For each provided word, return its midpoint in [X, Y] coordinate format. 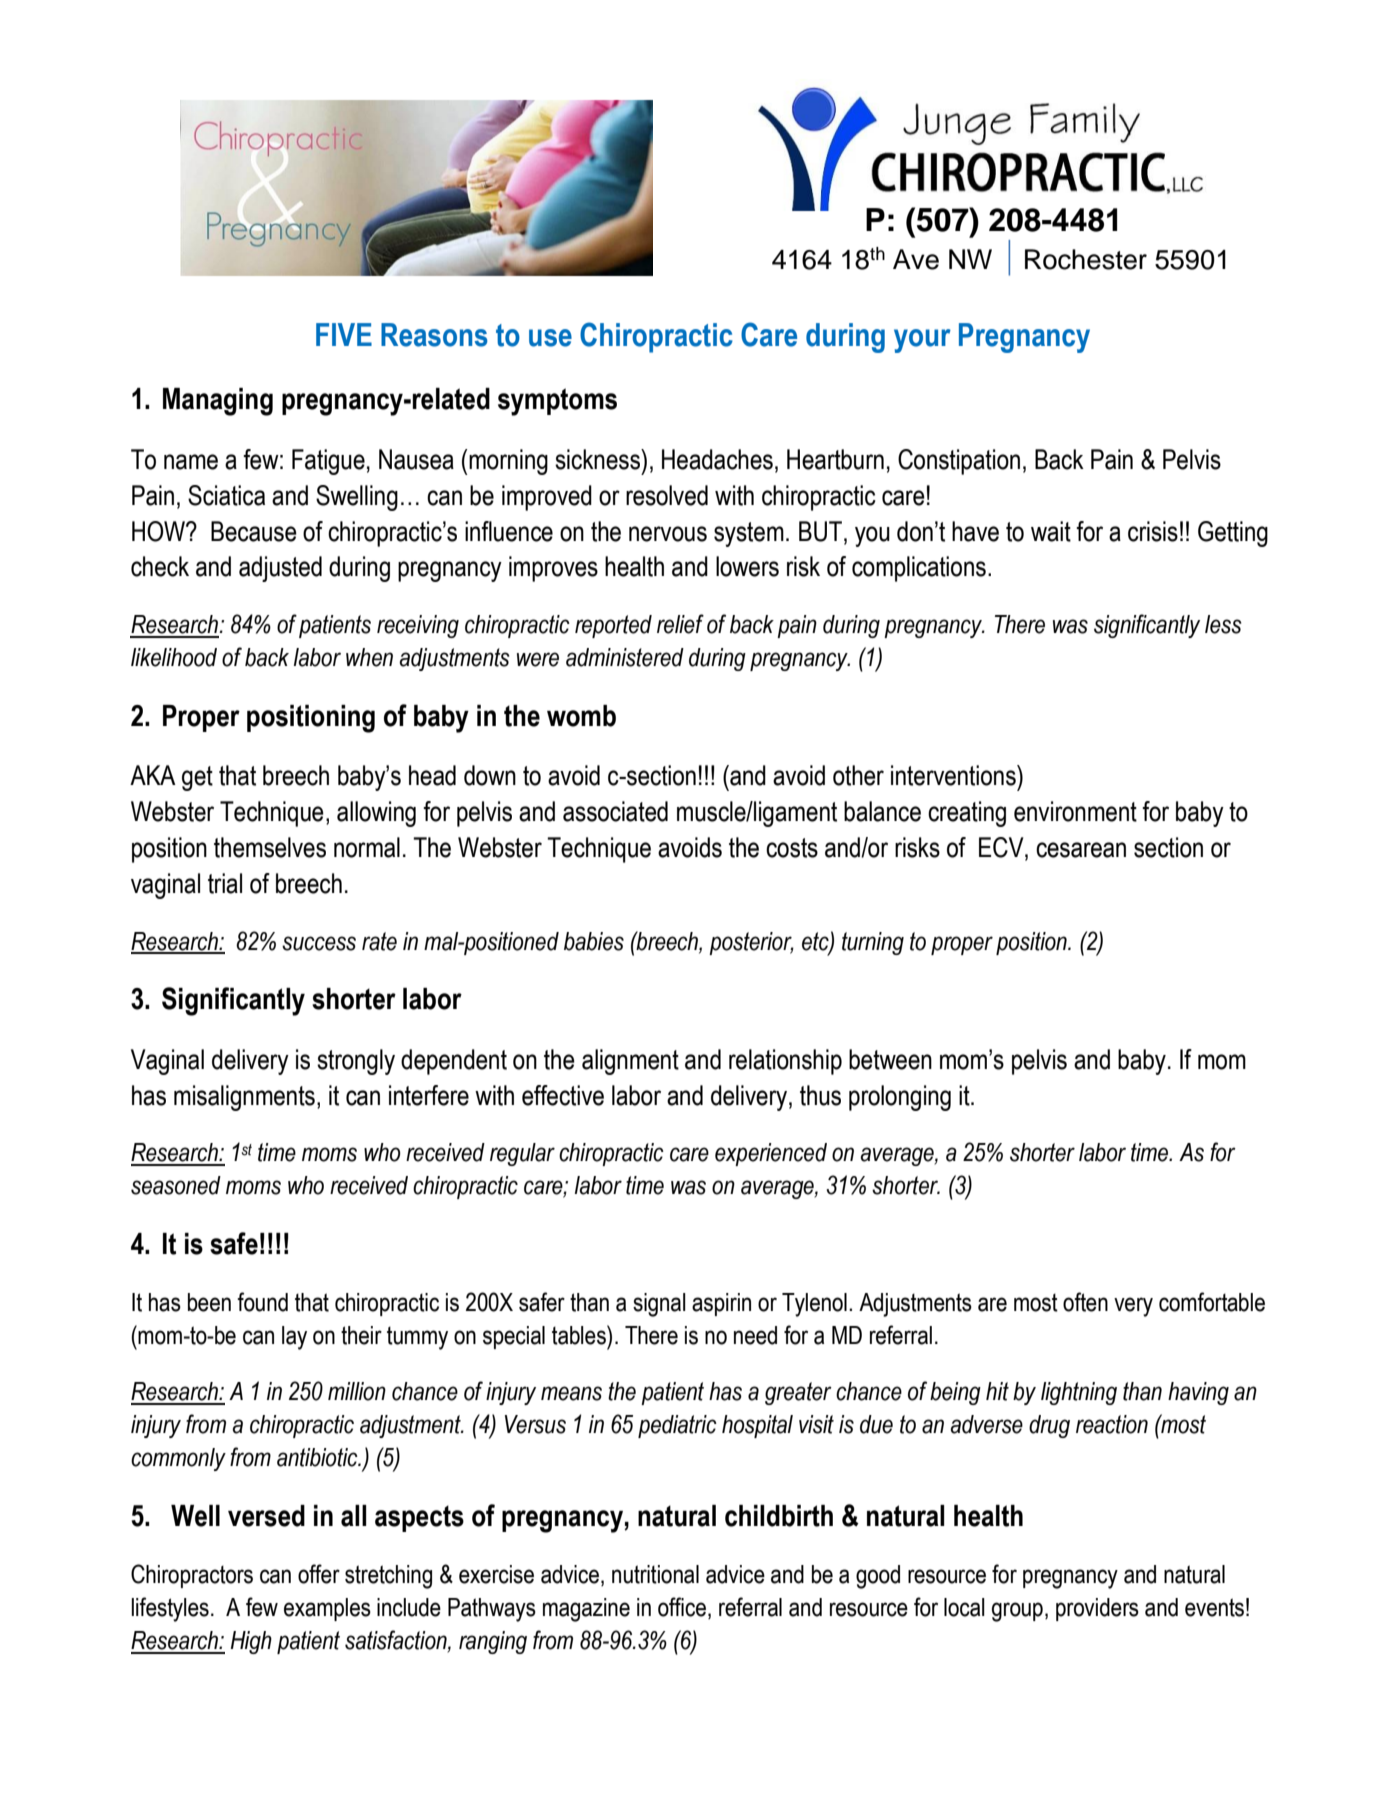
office [682, 1607]
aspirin [721, 1304]
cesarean [1081, 850]
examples [327, 1609]
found [262, 1302]
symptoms [557, 402]
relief [680, 624]
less [1223, 624]
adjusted [280, 569]
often [1085, 1302]
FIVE [344, 334]
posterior [751, 943]
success [319, 943]
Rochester [1086, 259]
